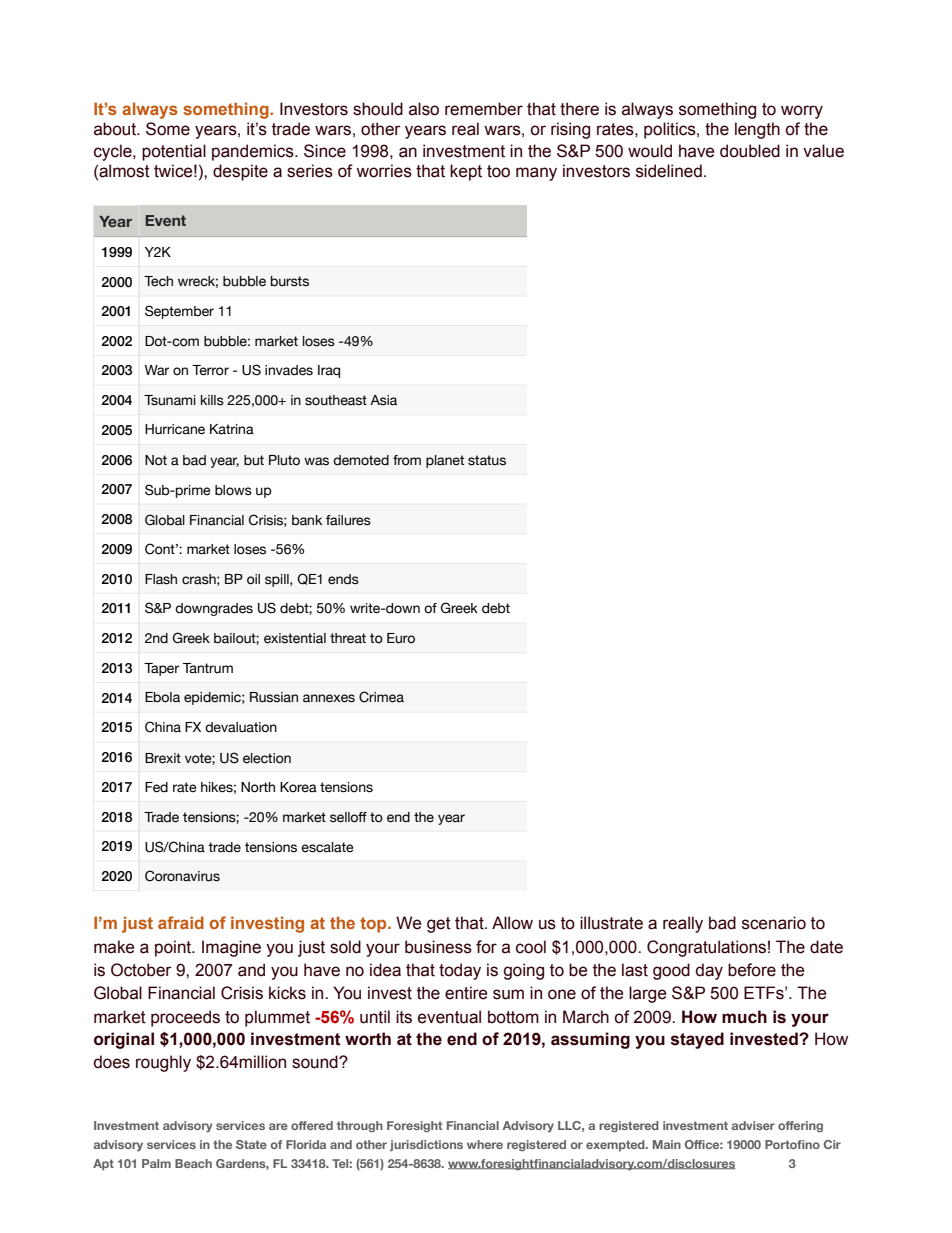 Image resolution: width=952 pixels, height=1233 pixels. Describe the element at coordinates (750, 151) in the document. I see `doubled` at that location.
